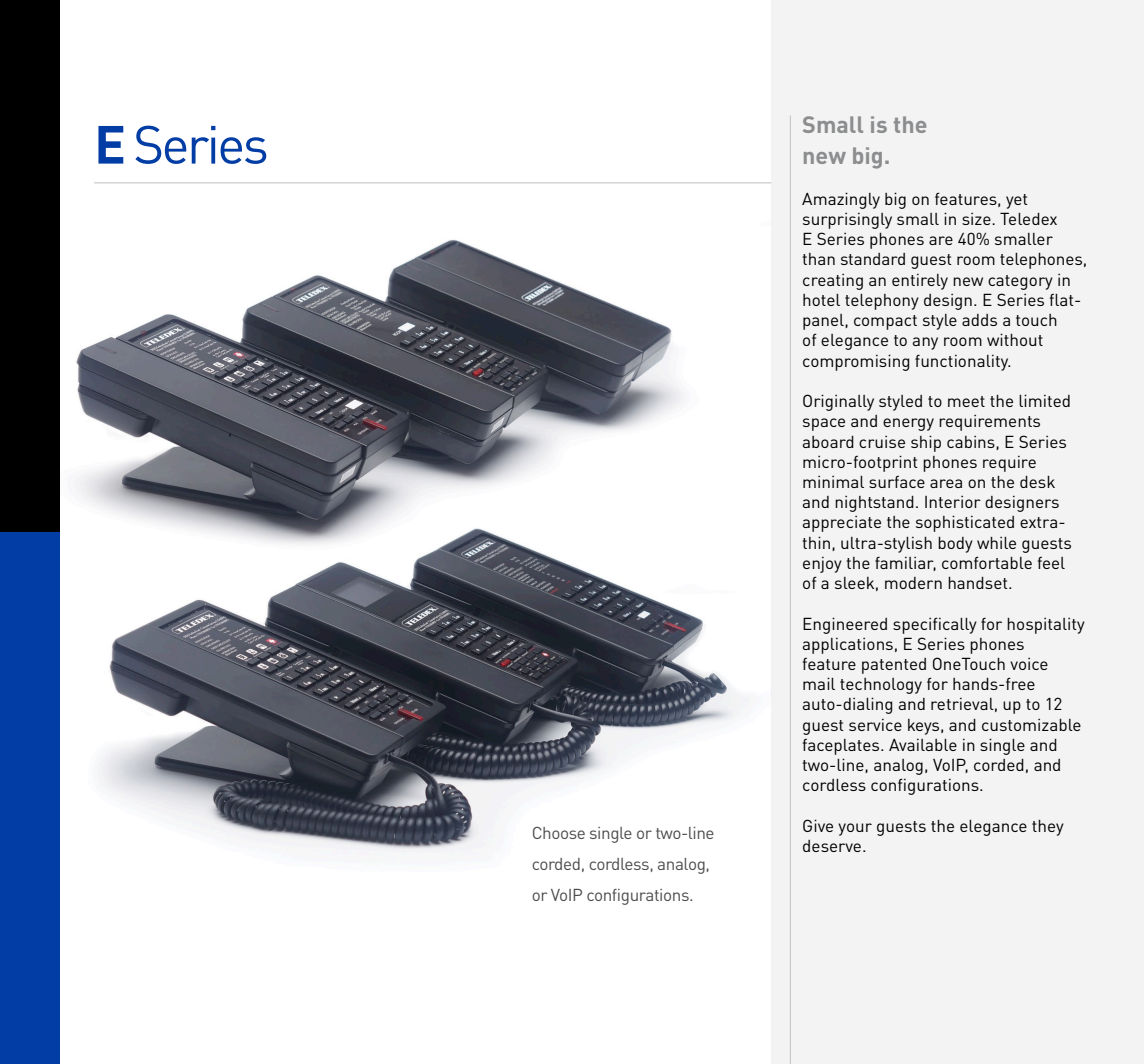 This page has width=1144, height=1064. I want to click on surprisingly, so click(847, 221).
